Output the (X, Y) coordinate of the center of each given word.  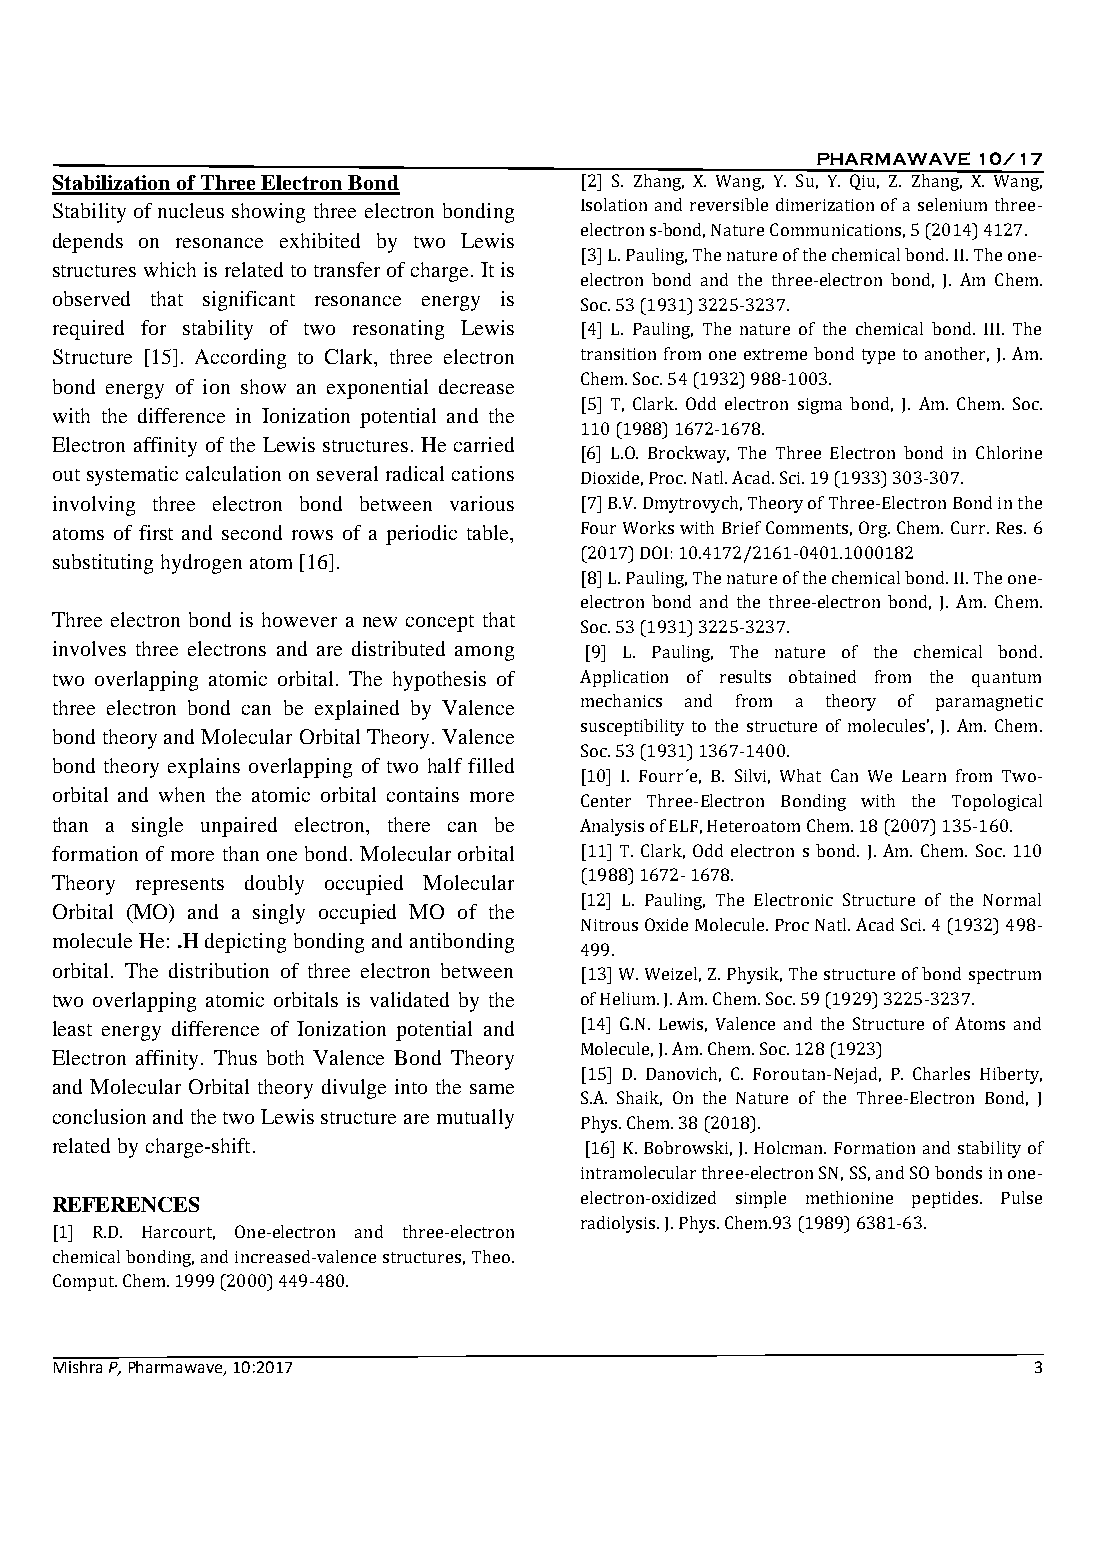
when (182, 794)
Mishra (79, 1365)
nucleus (191, 210)
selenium (952, 204)
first (156, 532)
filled (491, 765)
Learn (924, 776)
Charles (941, 1073)
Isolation (614, 204)
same (492, 1089)
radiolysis (619, 1224)
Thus (235, 1057)
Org (874, 529)
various (482, 503)
